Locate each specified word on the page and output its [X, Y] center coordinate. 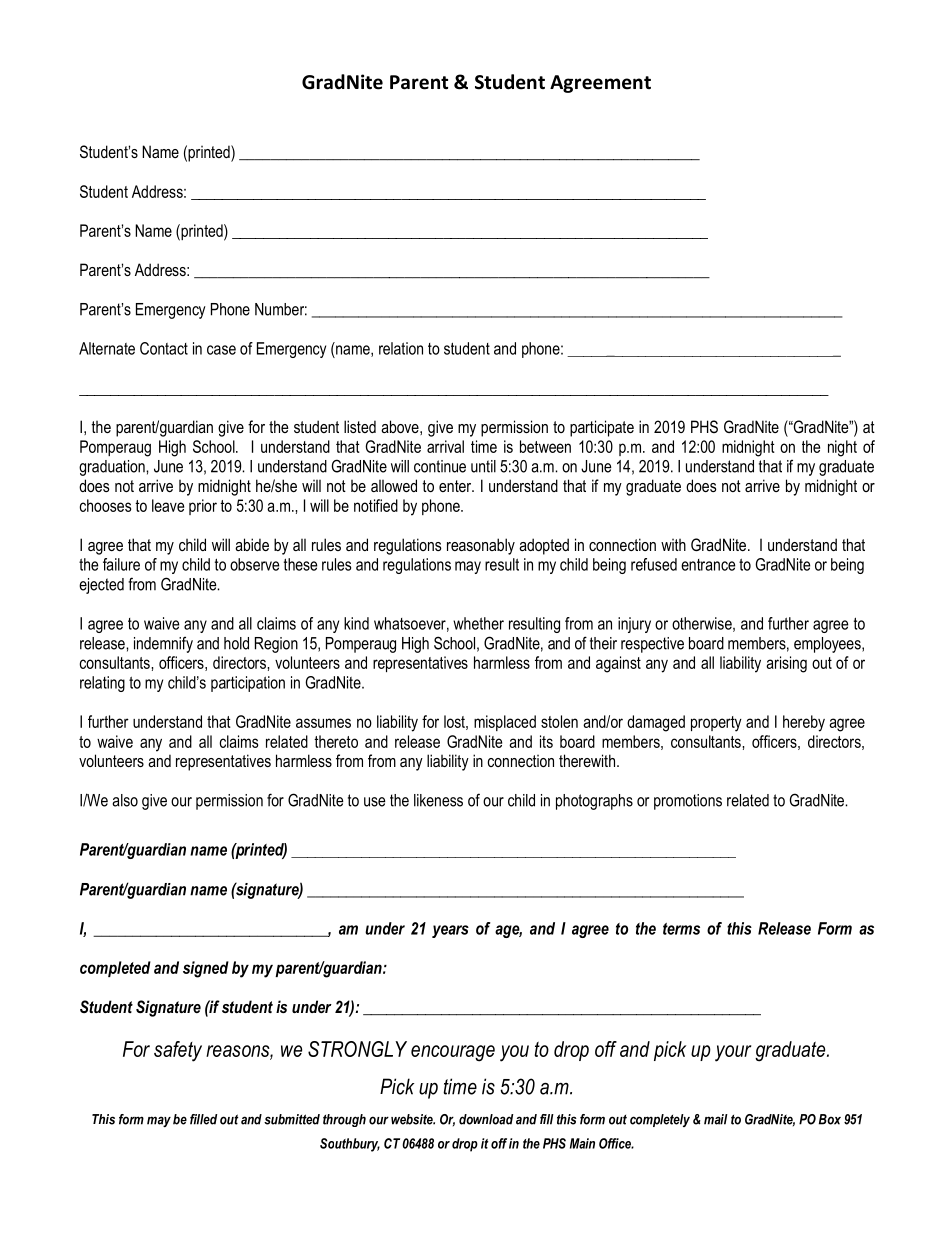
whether [478, 623]
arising [786, 664]
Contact [164, 348]
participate [602, 428]
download [486, 1119]
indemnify [163, 644]
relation [401, 348]
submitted [292, 1119]
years [450, 931]
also [125, 800]
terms [681, 929]
